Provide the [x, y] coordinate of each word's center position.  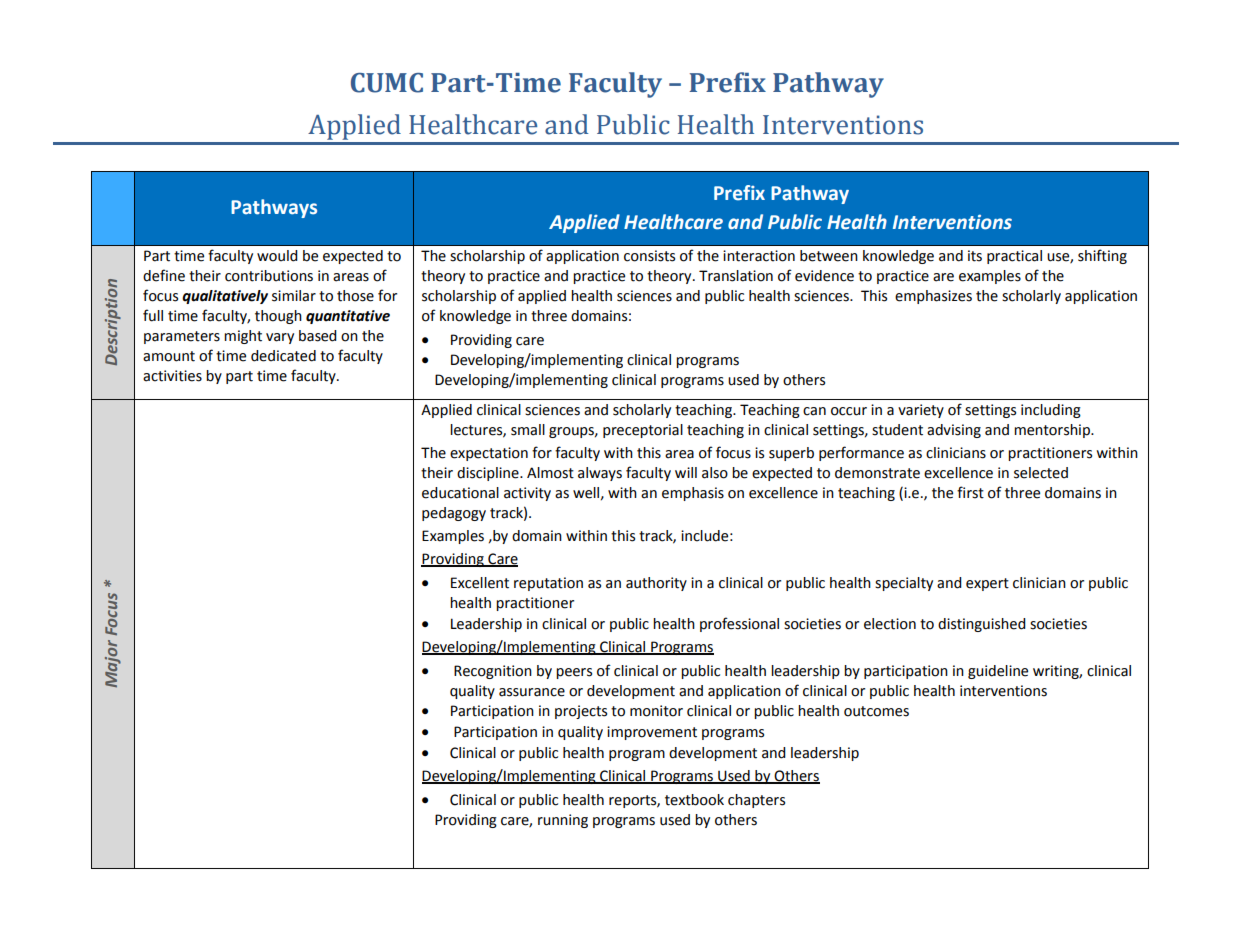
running [563, 821]
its [975, 256]
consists [649, 256]
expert [987, 584]
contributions [269, 276]
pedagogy [454, 514]
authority [656, 584]
